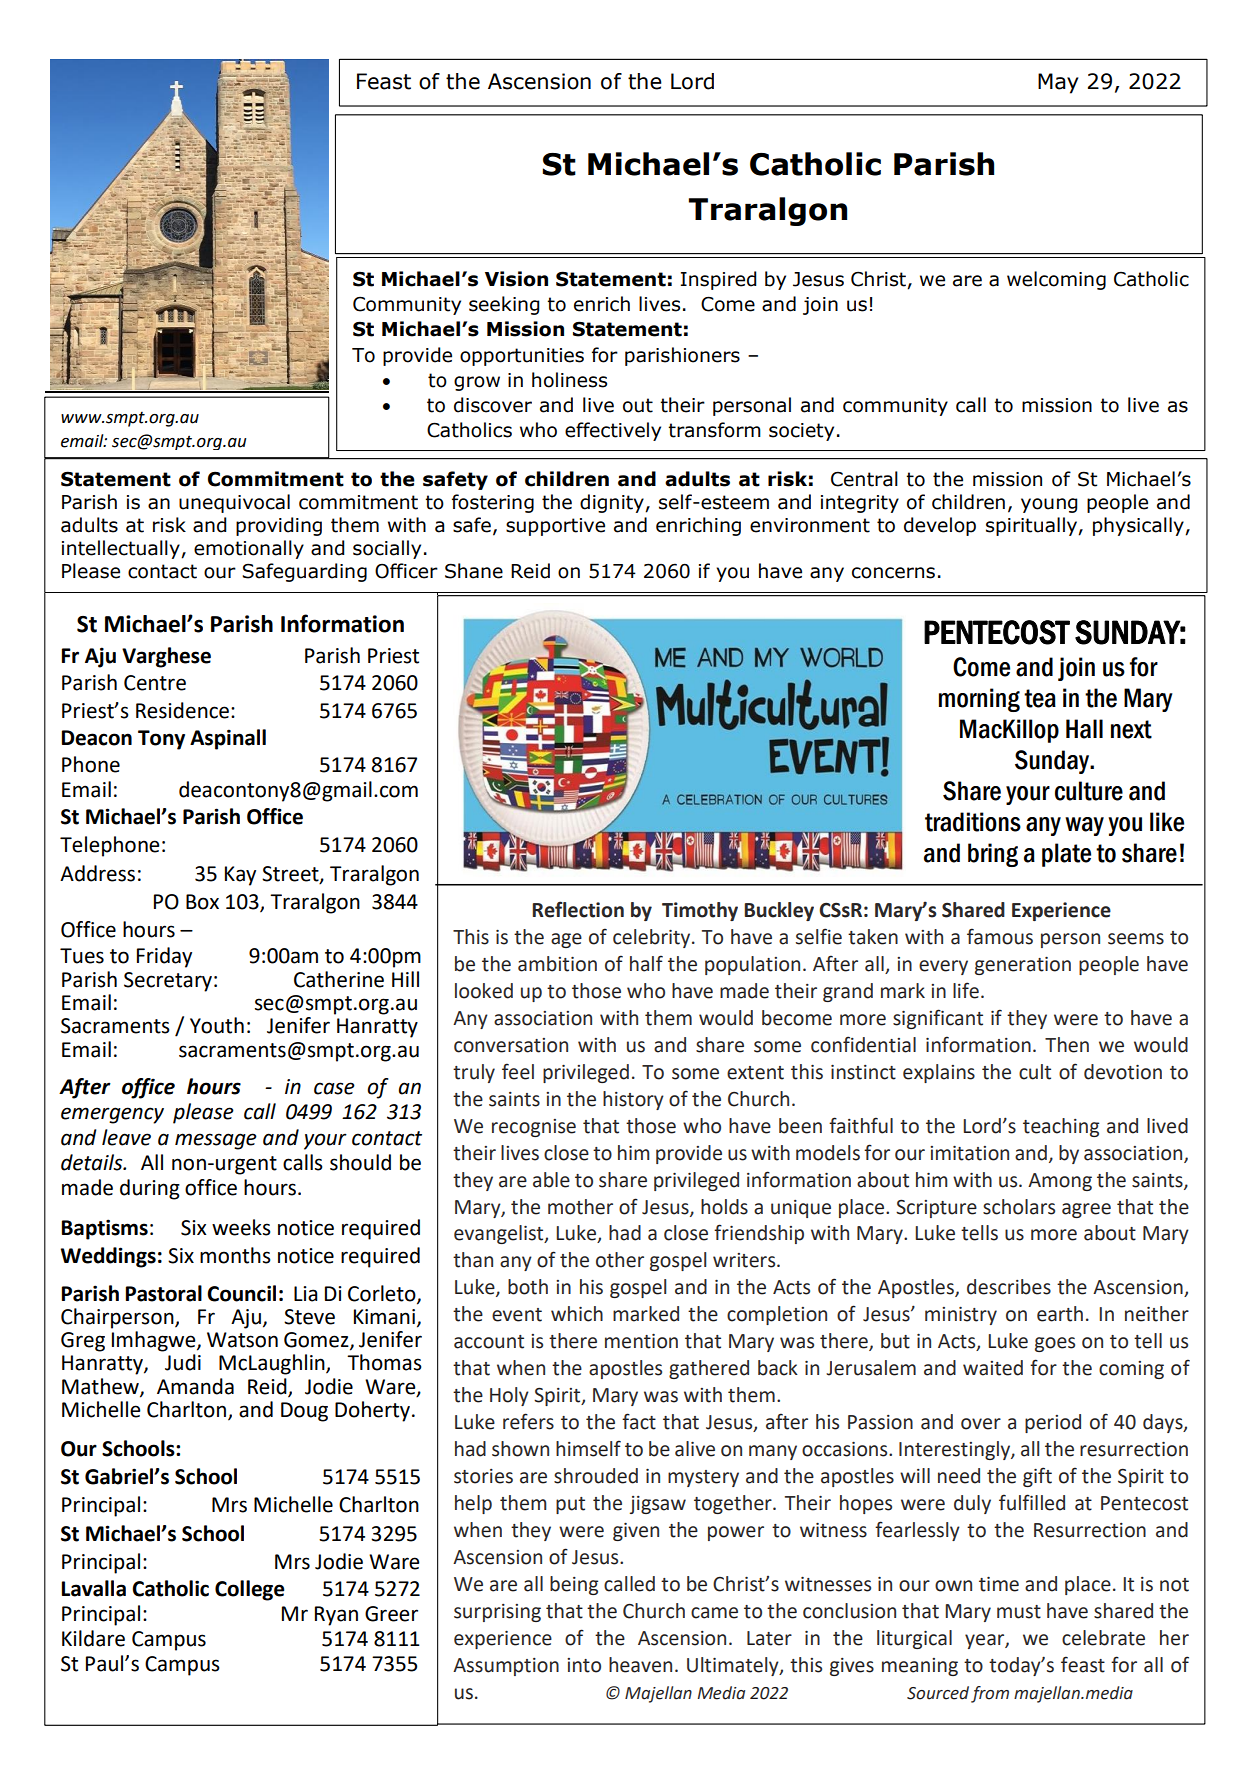 The height and width of the screenshot is (1771, 1252). I want to click on Vision, so click(516, 279).
